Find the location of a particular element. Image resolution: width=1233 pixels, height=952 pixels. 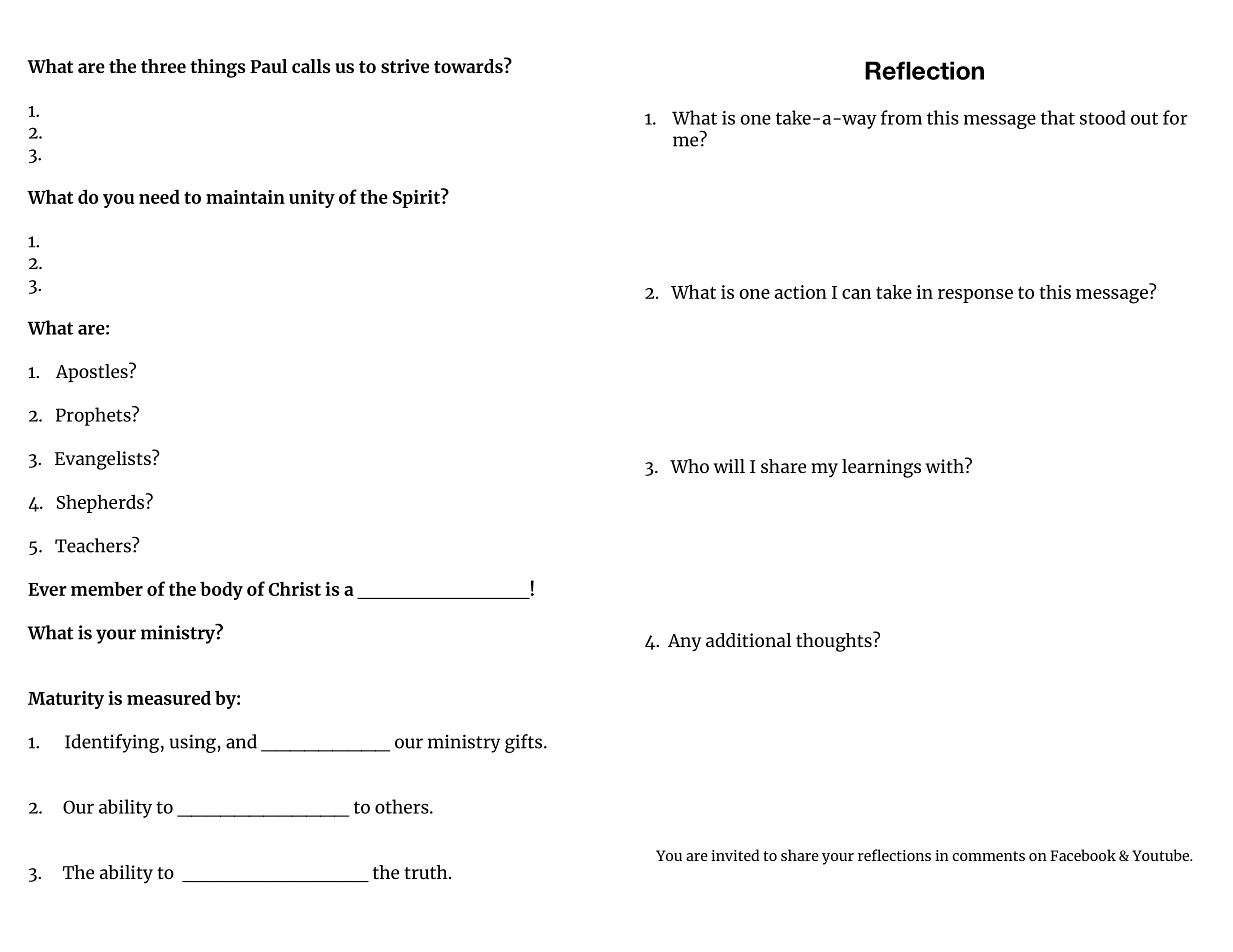

response is located at coordinates (975, 296).
